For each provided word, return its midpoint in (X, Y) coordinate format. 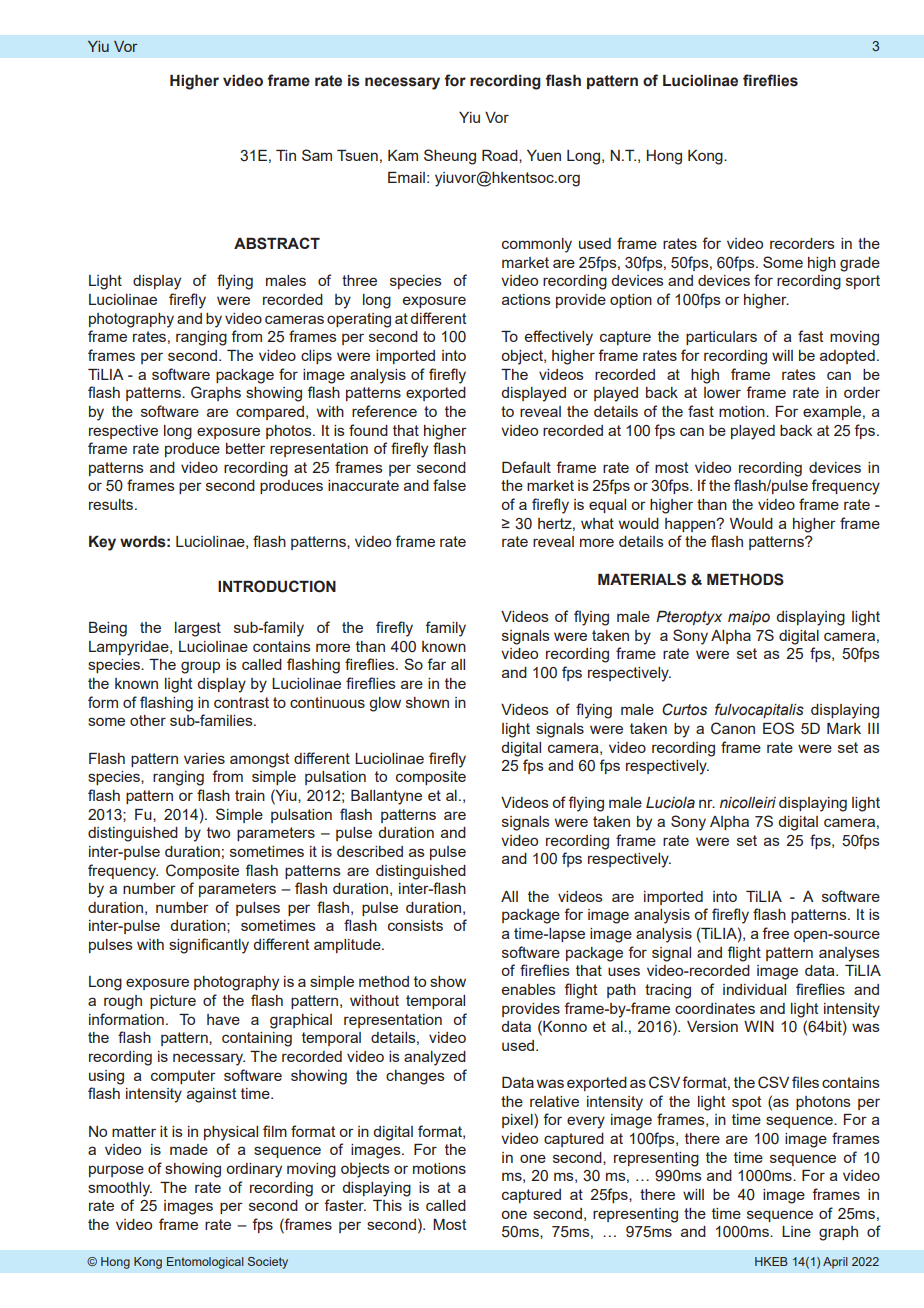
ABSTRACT (277, 243)
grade (860, 264)
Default (526, 467)
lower (722, 392)
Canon (733, 728)
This (387, 1205)
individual (754, 989)
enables (529, 989)
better (245, 448)
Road (501, 155)
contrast (241, 702)
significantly (209, 946)
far (436, 664)
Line (796, 1231)
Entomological (205, 1263)
